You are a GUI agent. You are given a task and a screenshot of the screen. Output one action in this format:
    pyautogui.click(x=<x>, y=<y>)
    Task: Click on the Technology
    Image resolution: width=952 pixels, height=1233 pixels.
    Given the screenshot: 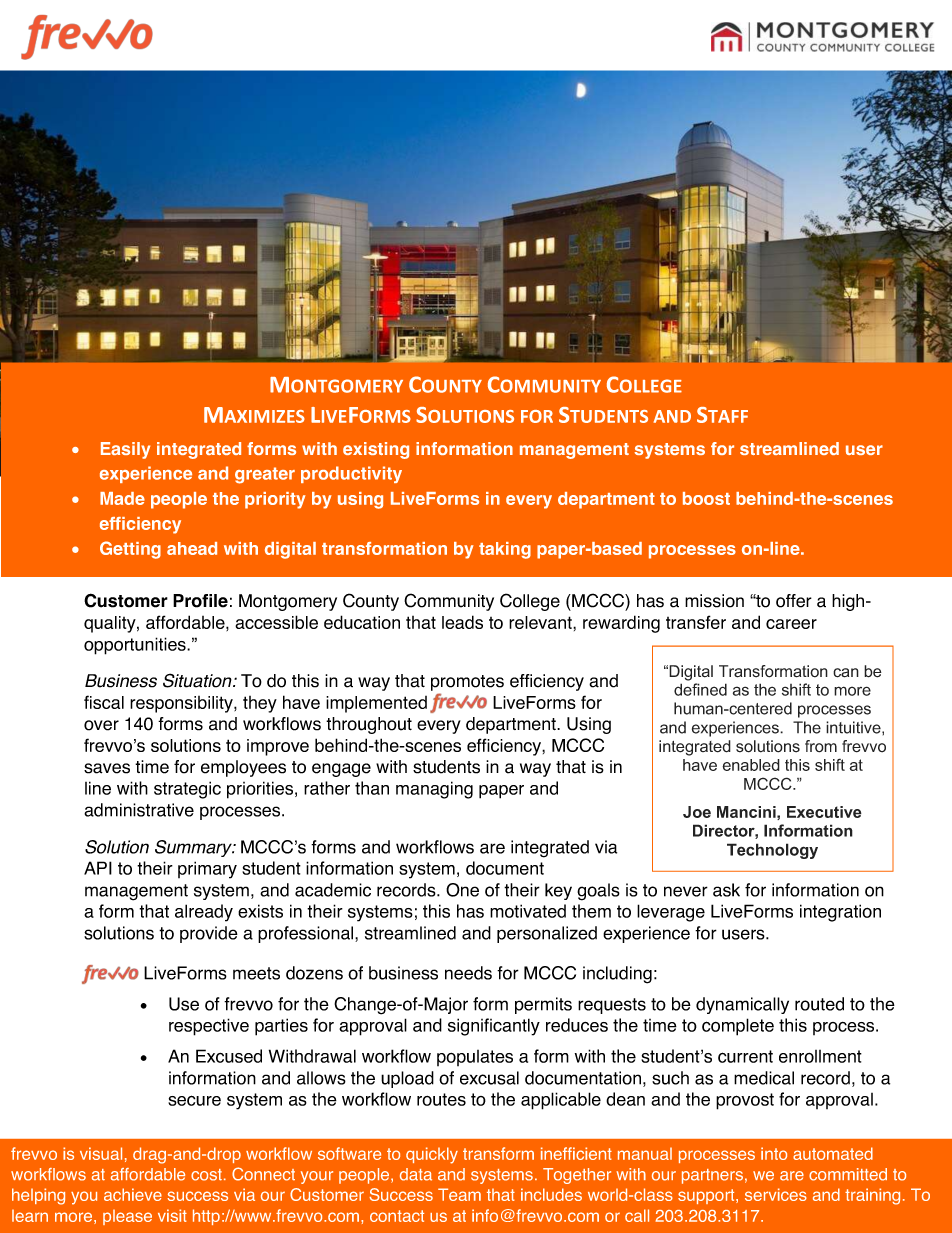 What is the action you would take?
    pyautogui.click(x=772, y=851)
